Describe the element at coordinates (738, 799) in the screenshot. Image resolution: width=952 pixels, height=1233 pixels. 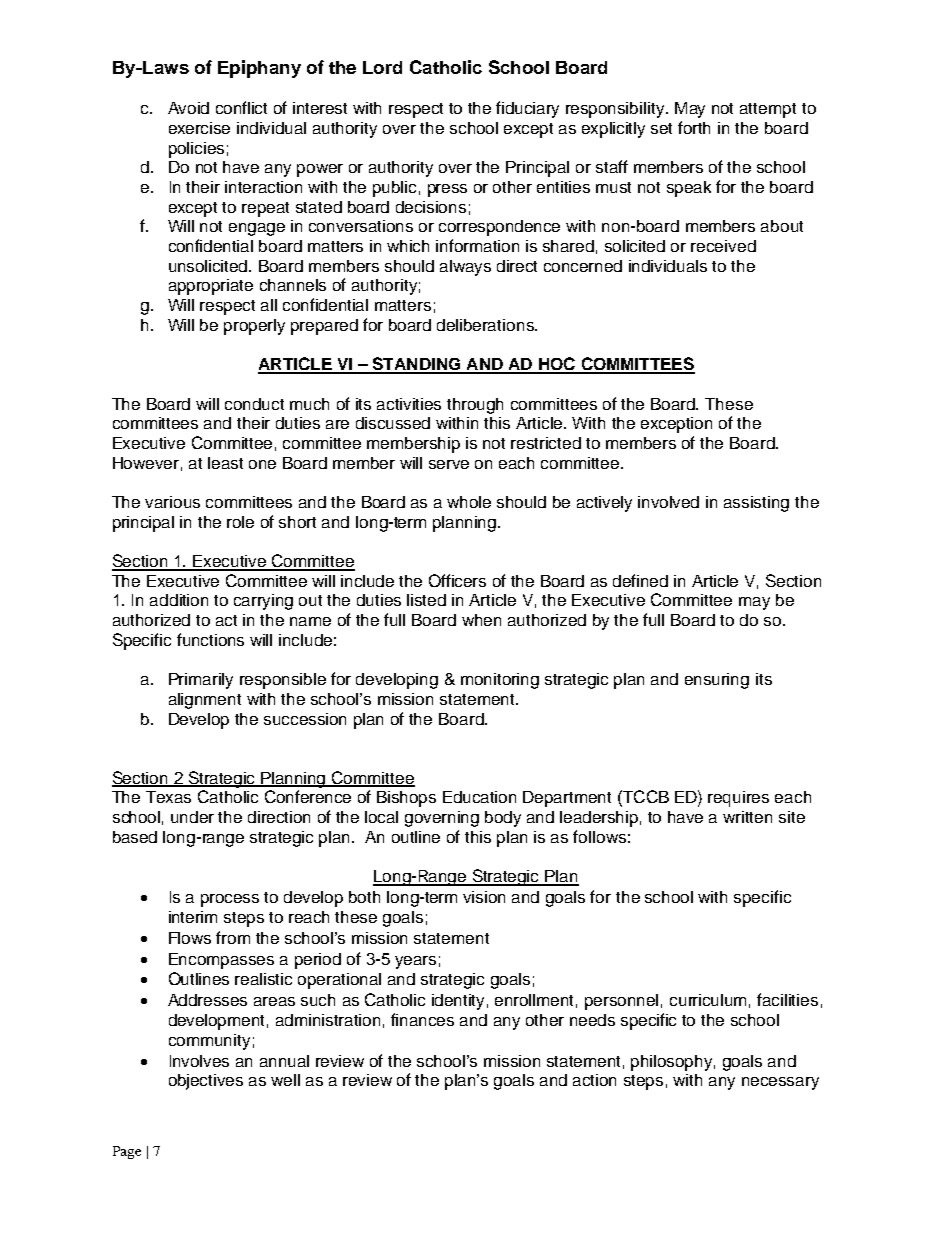
I see `requires` at that location.
